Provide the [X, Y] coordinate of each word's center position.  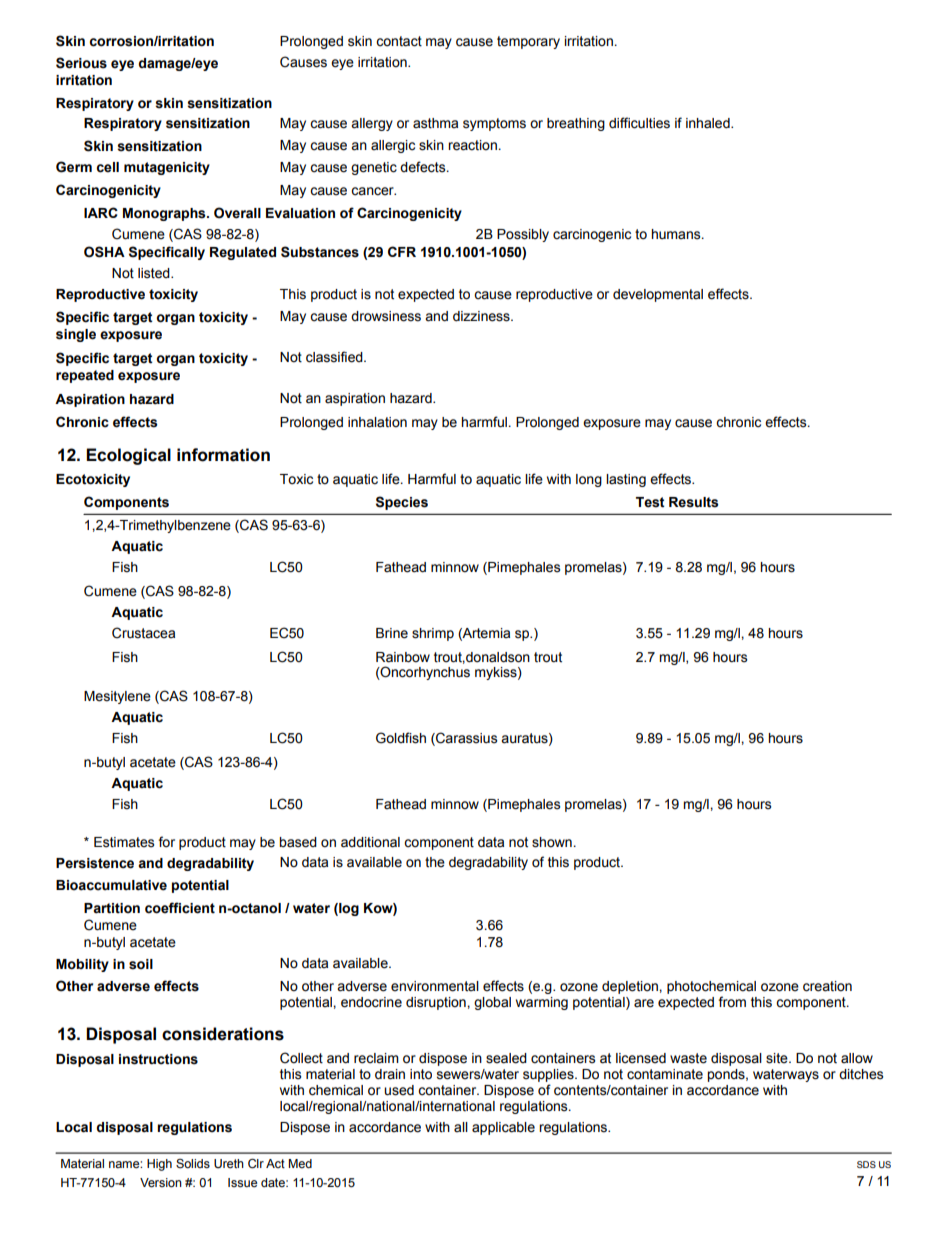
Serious [81, 63]
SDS [866, 1164]
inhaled [709, 123]
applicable [503, 1128]
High [159, 1165]
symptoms [494, 124]
